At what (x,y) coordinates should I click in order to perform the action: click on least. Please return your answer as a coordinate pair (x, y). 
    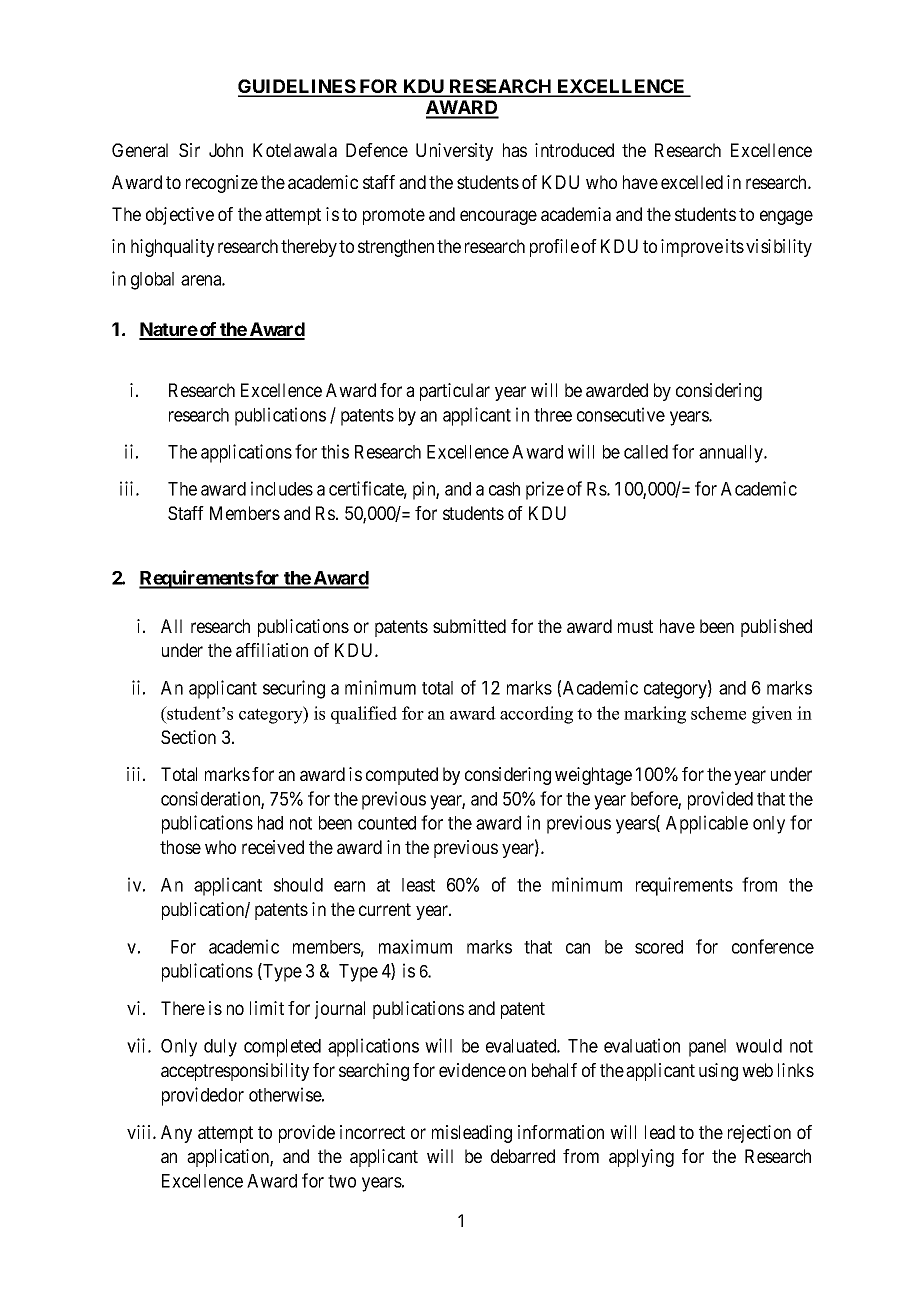
    Looking at the image, I should click on (418, 885).
